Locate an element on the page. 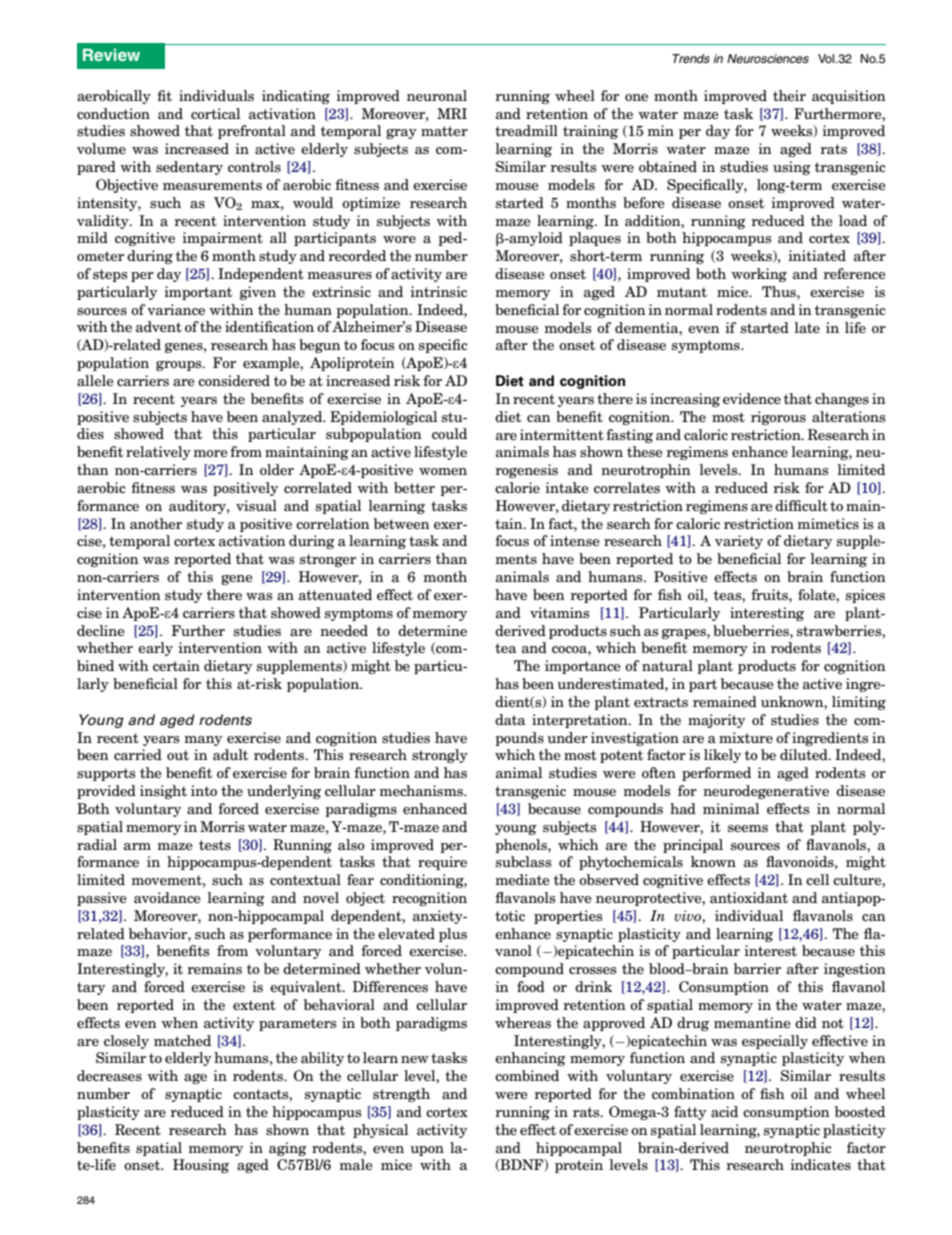  groups is located at coordinates (180, 366).
